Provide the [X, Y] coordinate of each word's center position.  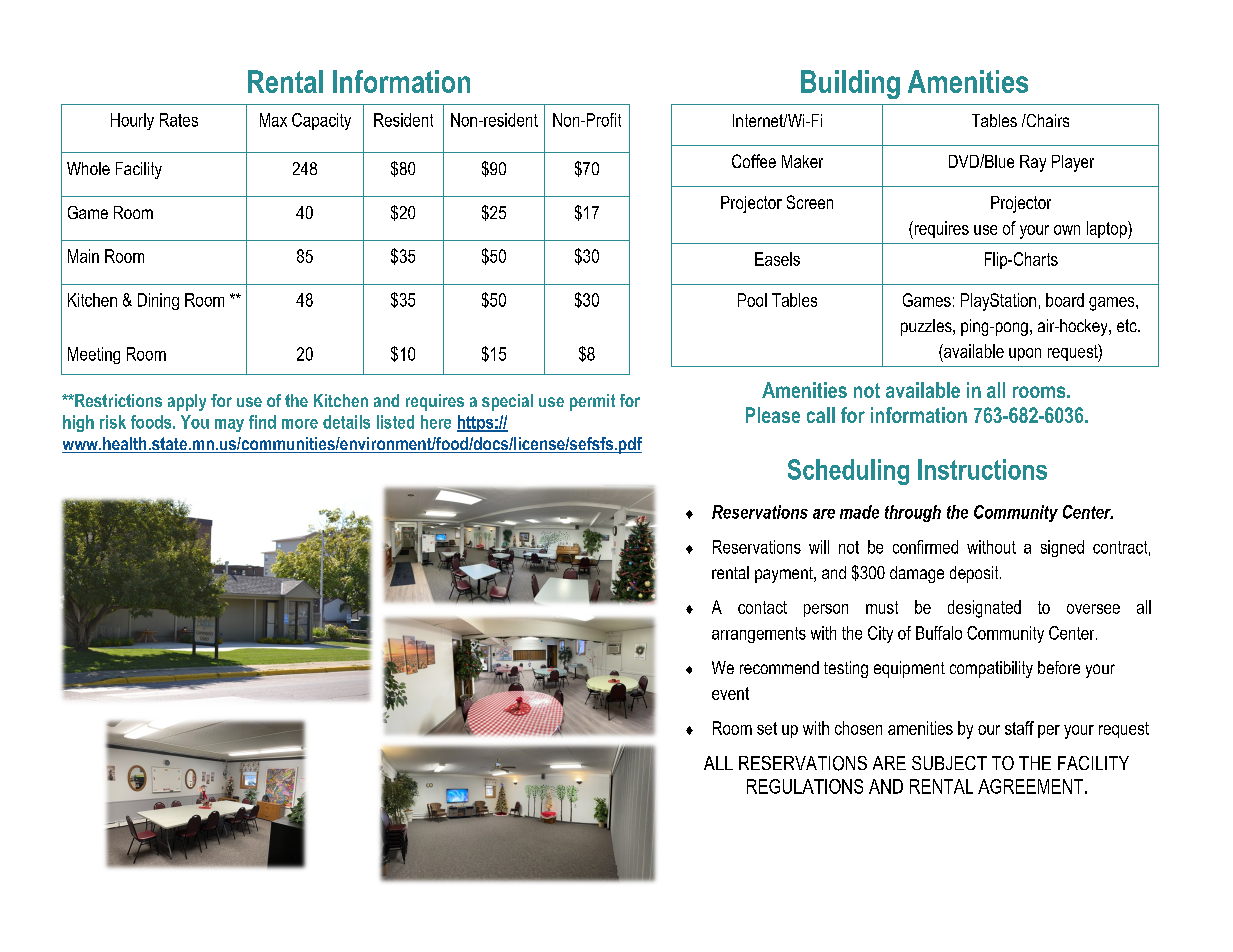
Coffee [754, 161]
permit [592, 402]
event [730, 693]
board [1065, 300]
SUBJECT [949, 763]
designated [984, 609]
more [300, 424]
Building [850, 84]
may [229, 425]
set [767, 728]
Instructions [982, 469]
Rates [179, 120]
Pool [752, 300]
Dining [158, 301]
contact [762, 607]
